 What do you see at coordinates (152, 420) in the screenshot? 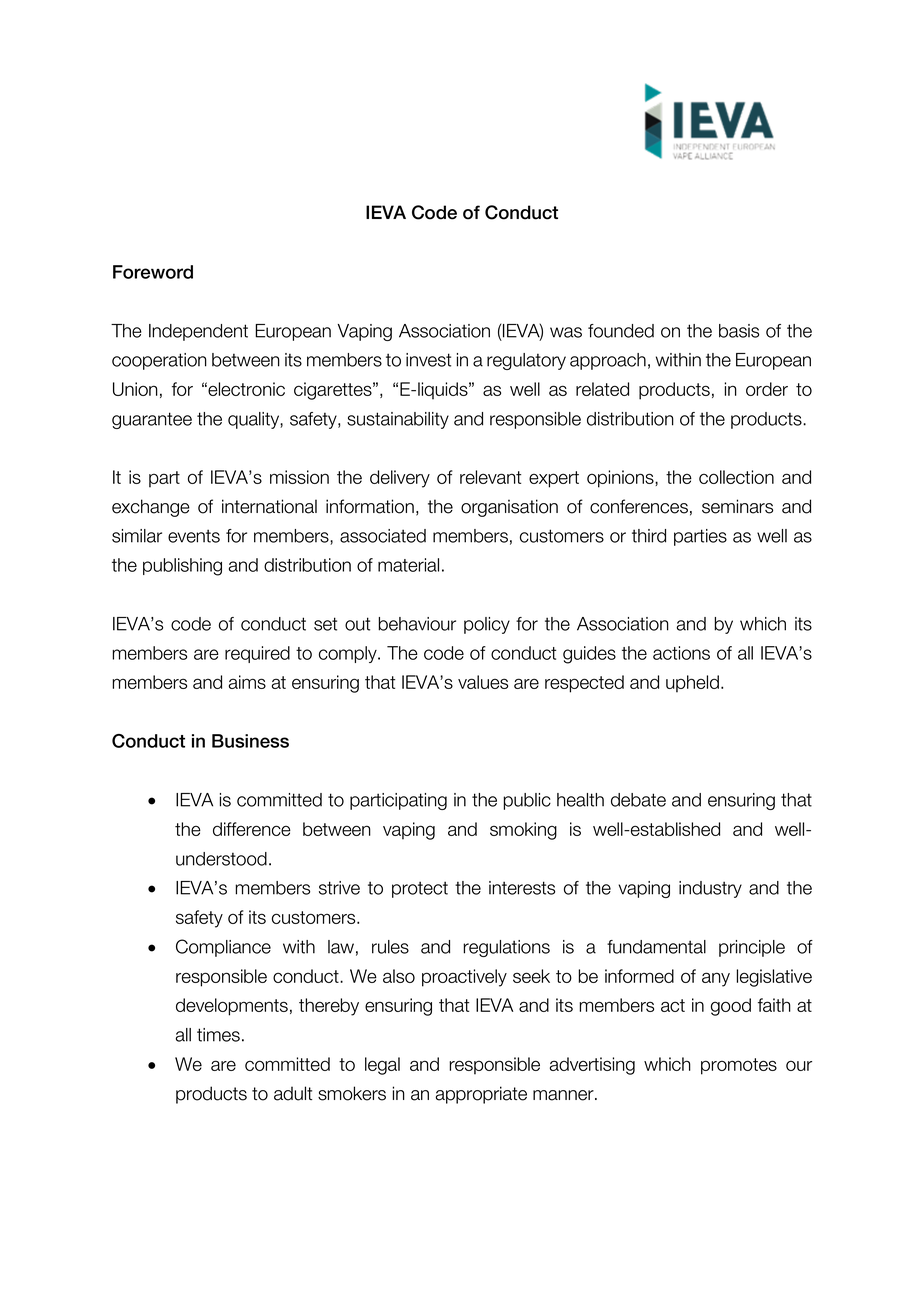
I see `guarantee` at bounding box center [152, 420].
